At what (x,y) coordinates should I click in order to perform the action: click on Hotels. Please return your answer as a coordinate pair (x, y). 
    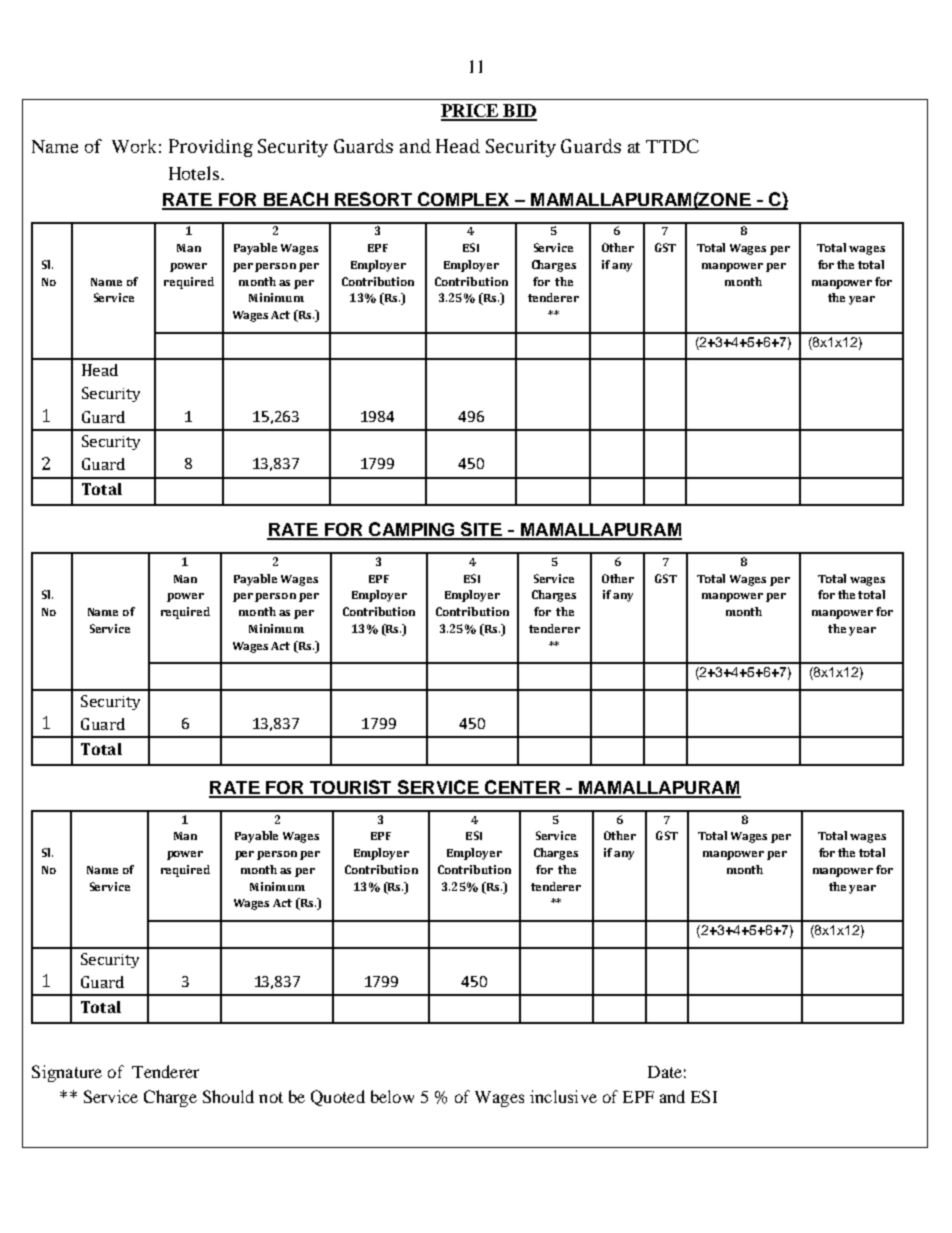
    Looking at the image, I should click on (195, 173).
